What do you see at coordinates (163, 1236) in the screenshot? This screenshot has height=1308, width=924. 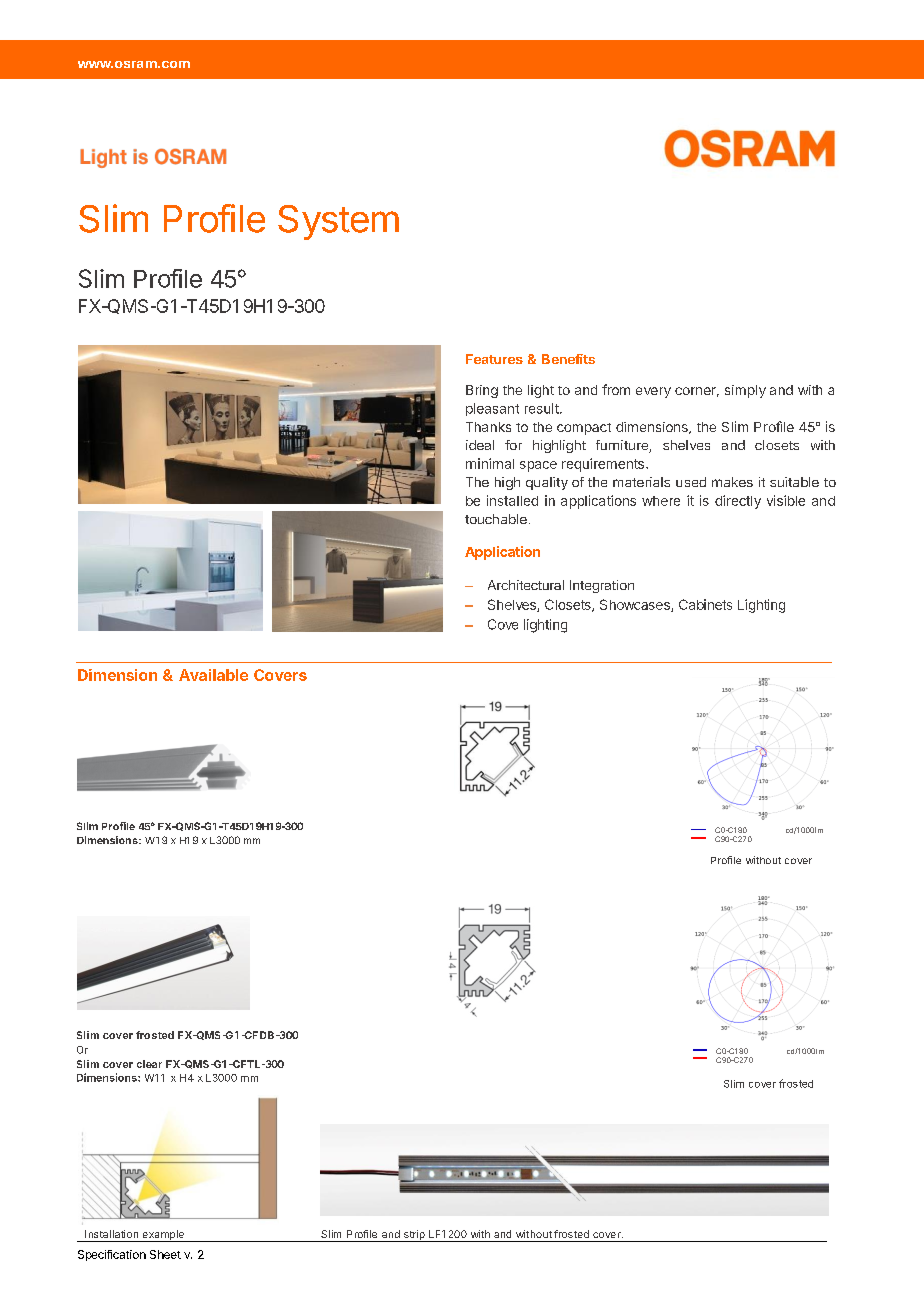 I see `example` at bounding box center [163, 1236].
